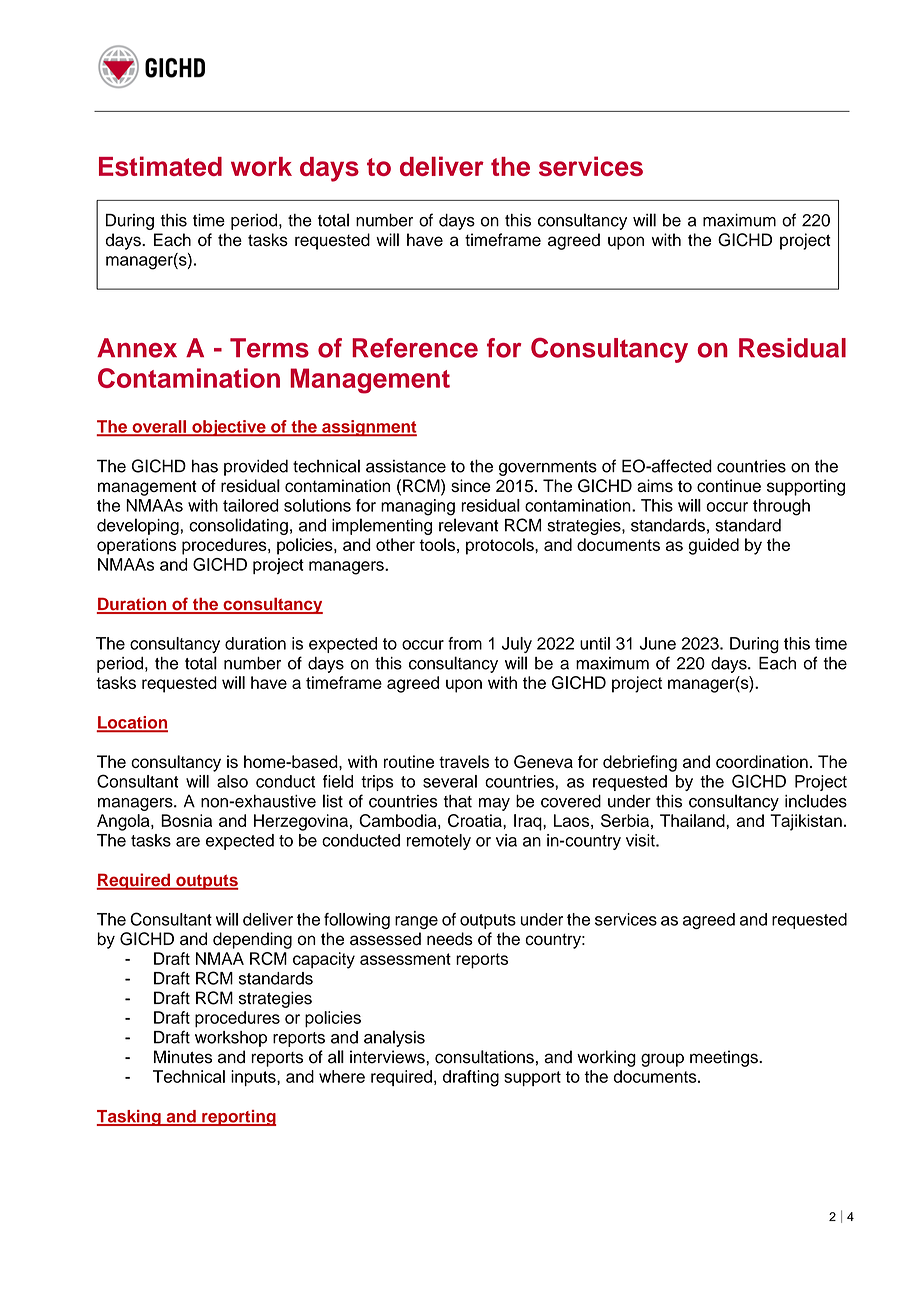 The image size is (924, 1308). I want to click on Reference, so click(415, 348).
